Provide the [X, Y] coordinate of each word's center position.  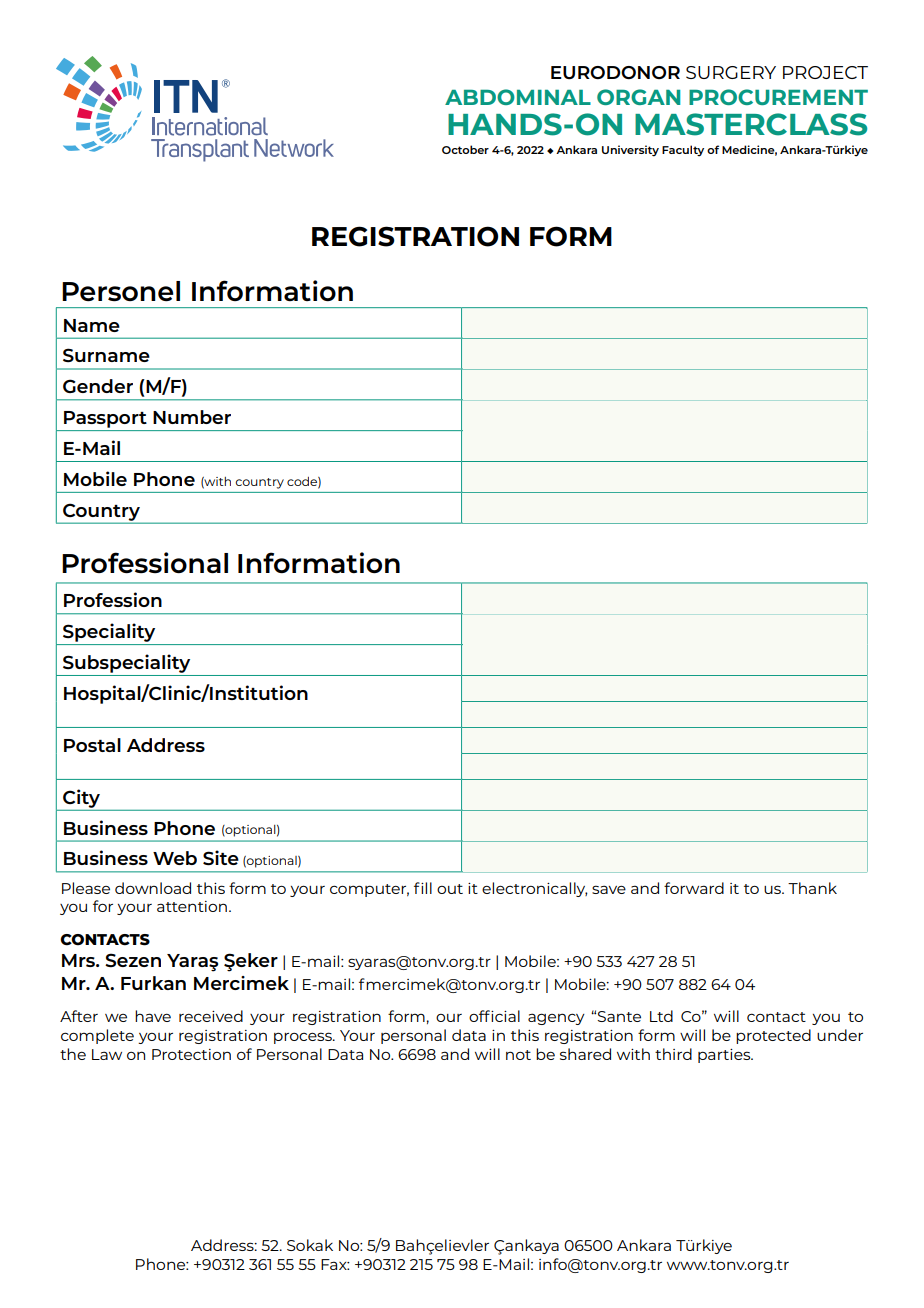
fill [423, 888]
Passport [105, 419]
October [465, 149]
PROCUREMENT [778, 97]
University [630, 151]
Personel [121, 291]
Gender [98, 386]
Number [192, 417]
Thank [812, 888]
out [450, 889]
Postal [92, 745]
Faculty [683, 151]
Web [175, 858]
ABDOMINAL [518, 97]
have [153, 1016]
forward [694, 888]
